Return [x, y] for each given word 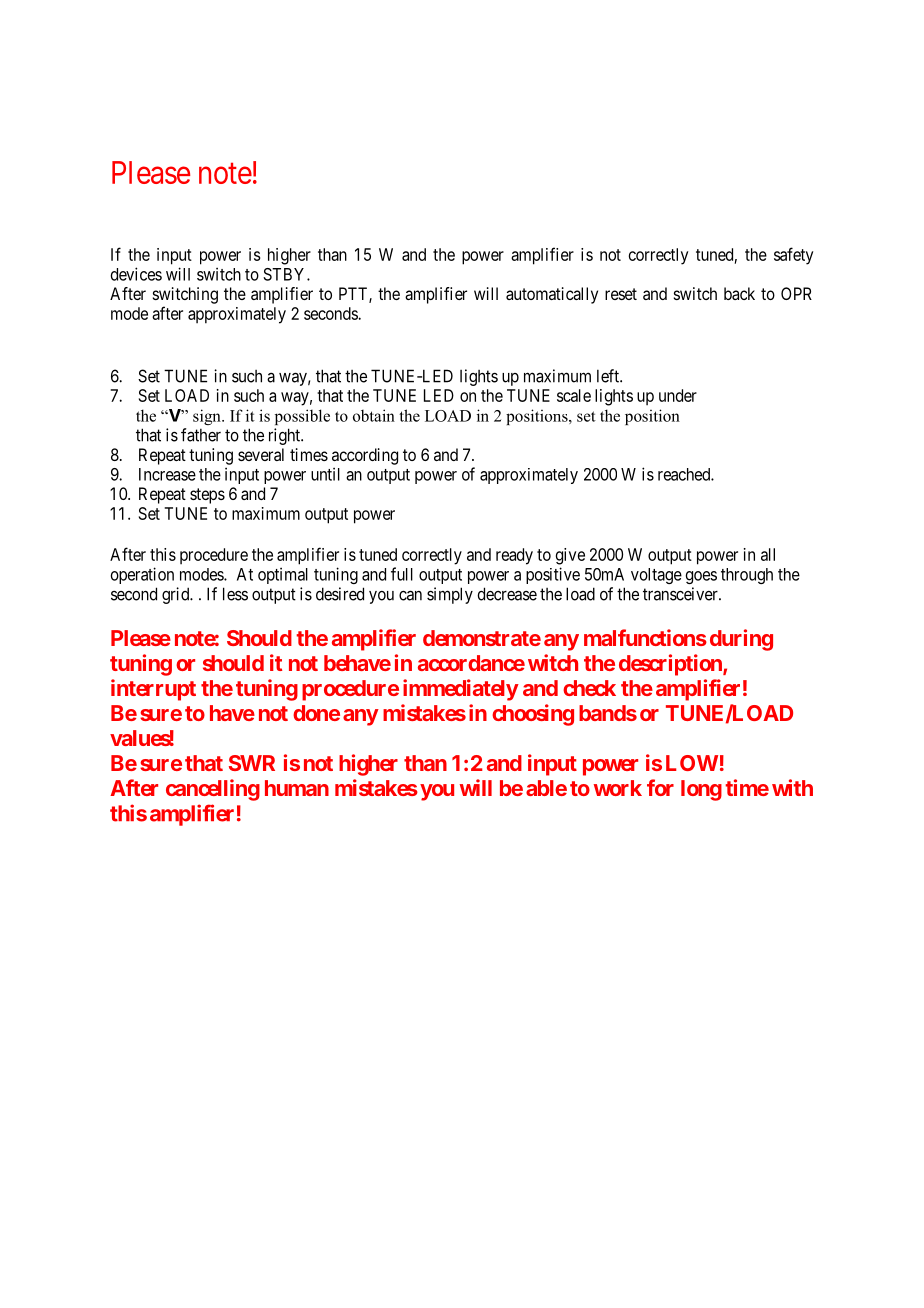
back [739, 293]
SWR [252, 763]
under [678, 395]
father [201, 435]
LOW [692, 763]
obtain [374, 415]
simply [450, 595]
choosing [533, 715]
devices [136, 274]
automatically [552, 295]
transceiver [681, 594]
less [235, 594]
